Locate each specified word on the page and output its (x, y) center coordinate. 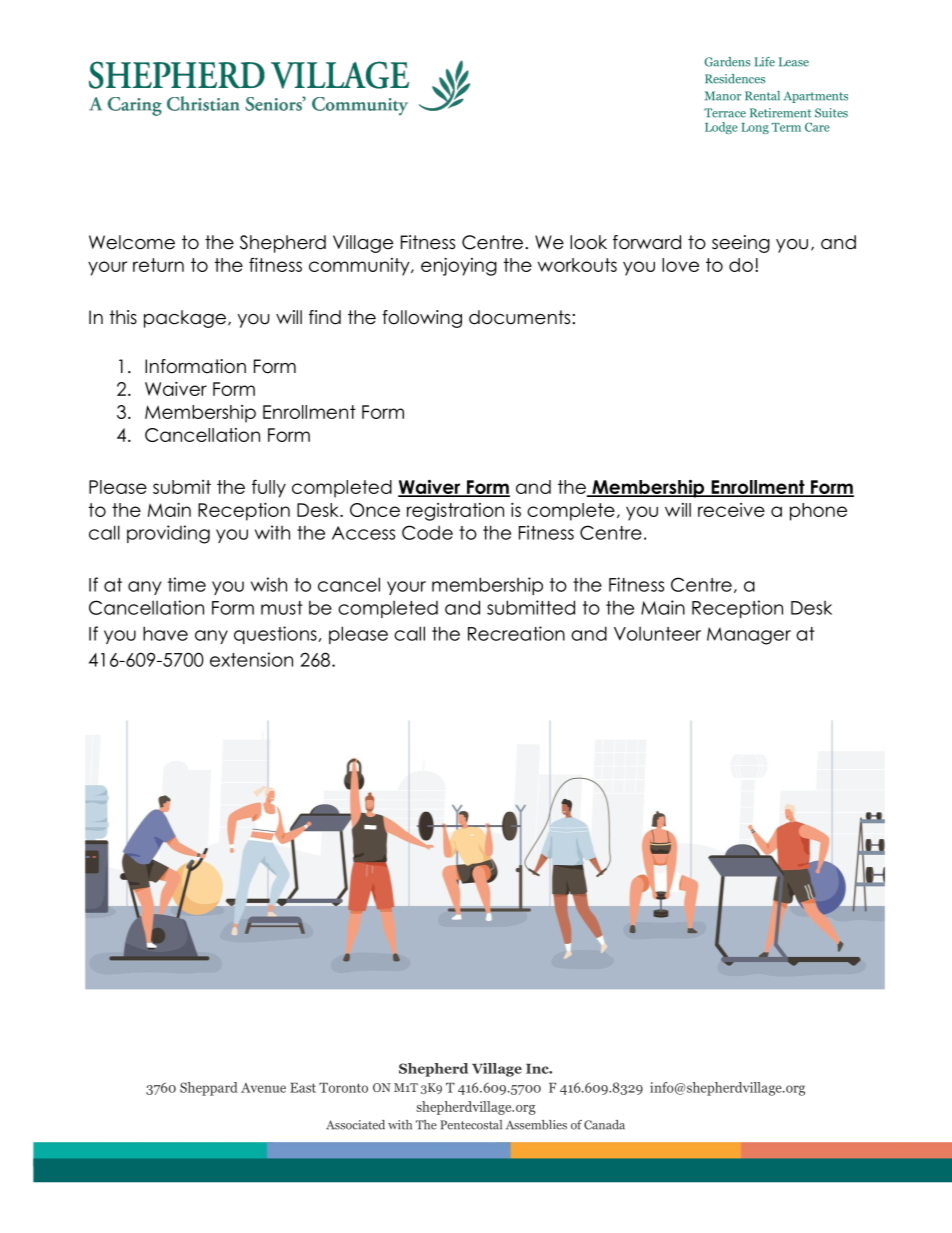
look (588, 242)
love (680, 265)
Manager (749, 636)
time (187, 584)
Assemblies (536, 1125)
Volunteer (657, 633)
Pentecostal (471, 1125)
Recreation (516, 633)
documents (519, 317)
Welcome (132, 242)
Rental (762, 96)
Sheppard (209, 1089)
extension (251, 659)
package (185, 319)
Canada (604, 1125)
